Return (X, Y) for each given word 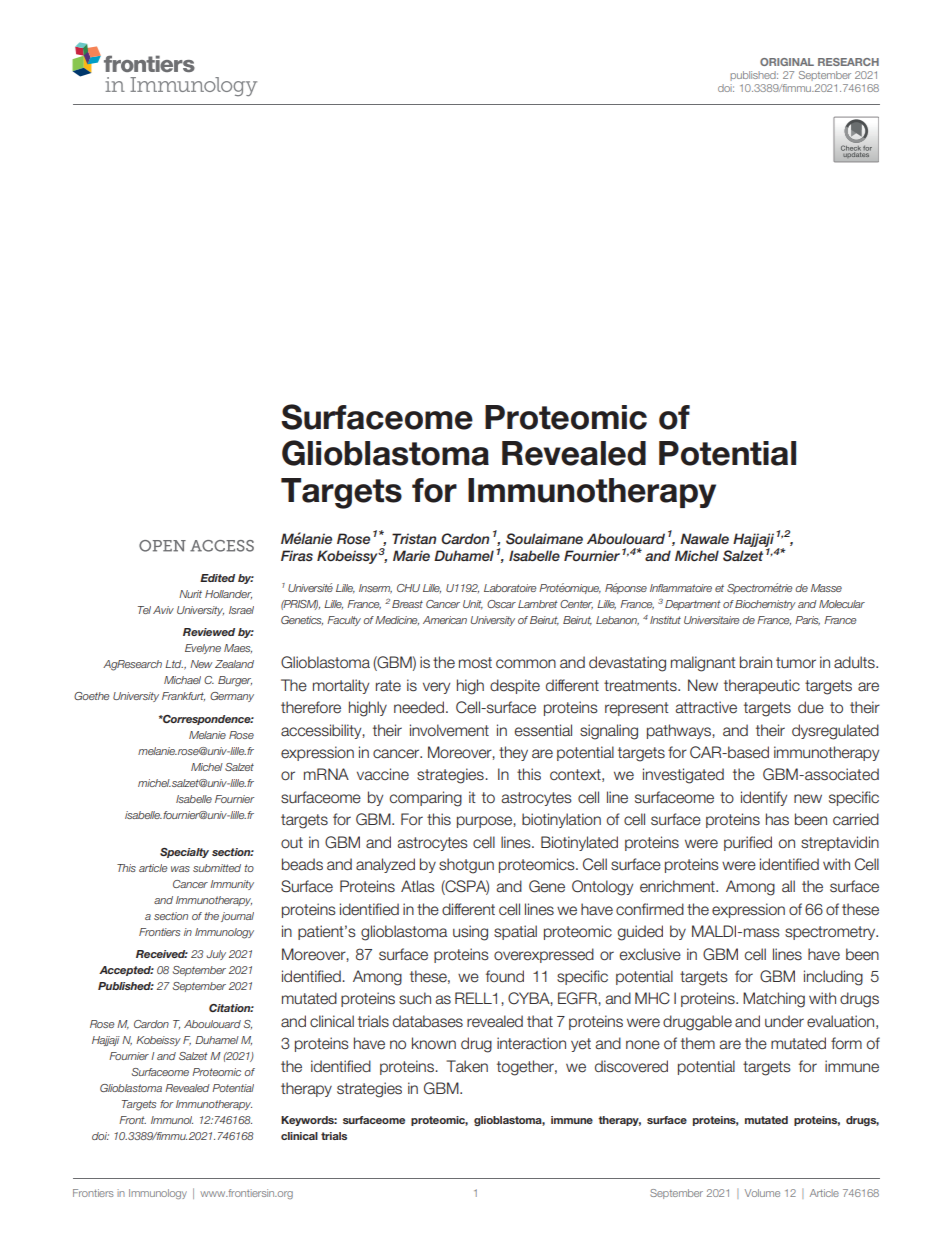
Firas (297, 555)
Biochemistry (765, 605)
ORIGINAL (787, 62)
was (180, 869)
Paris (807, 621)
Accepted (126, 971)
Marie (411, 555)
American (445, 620)
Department (693, 605)
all (788, 886)
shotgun (466, 866)
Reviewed (209, 632)
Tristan (414, 538)
